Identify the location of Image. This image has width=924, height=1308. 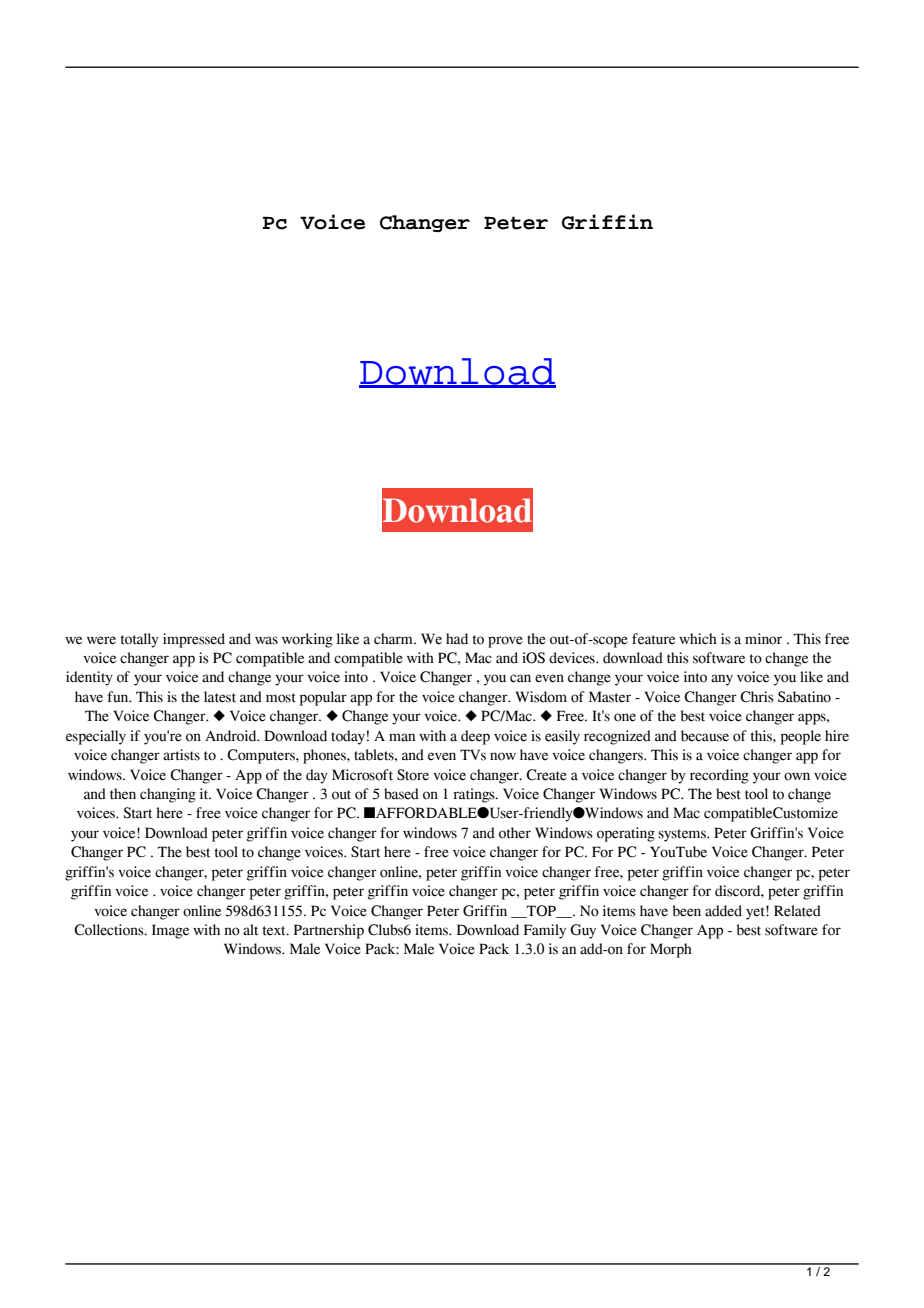
(170, 931).
